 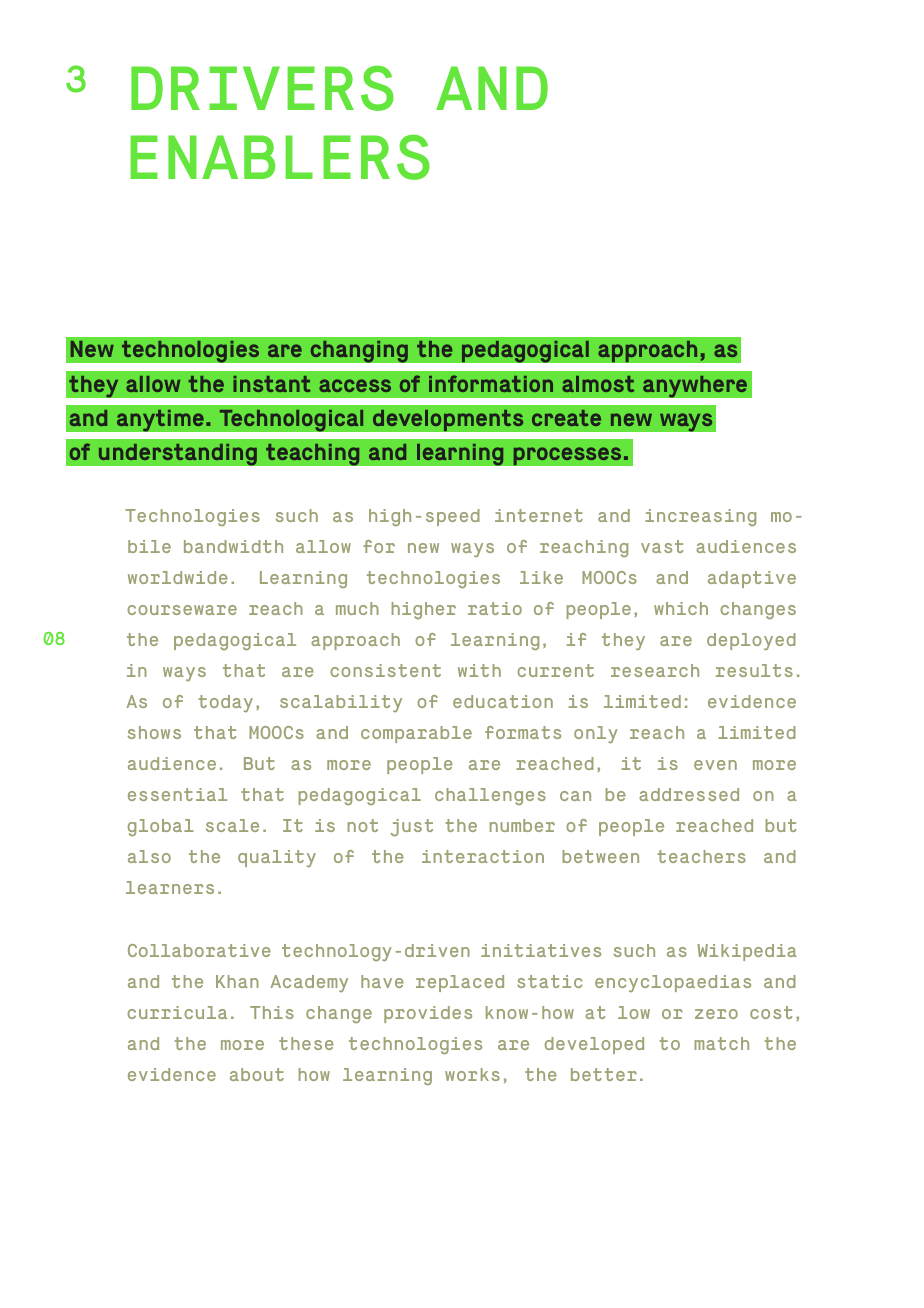 I want to click on provides, so click(x=428, y=1014).
